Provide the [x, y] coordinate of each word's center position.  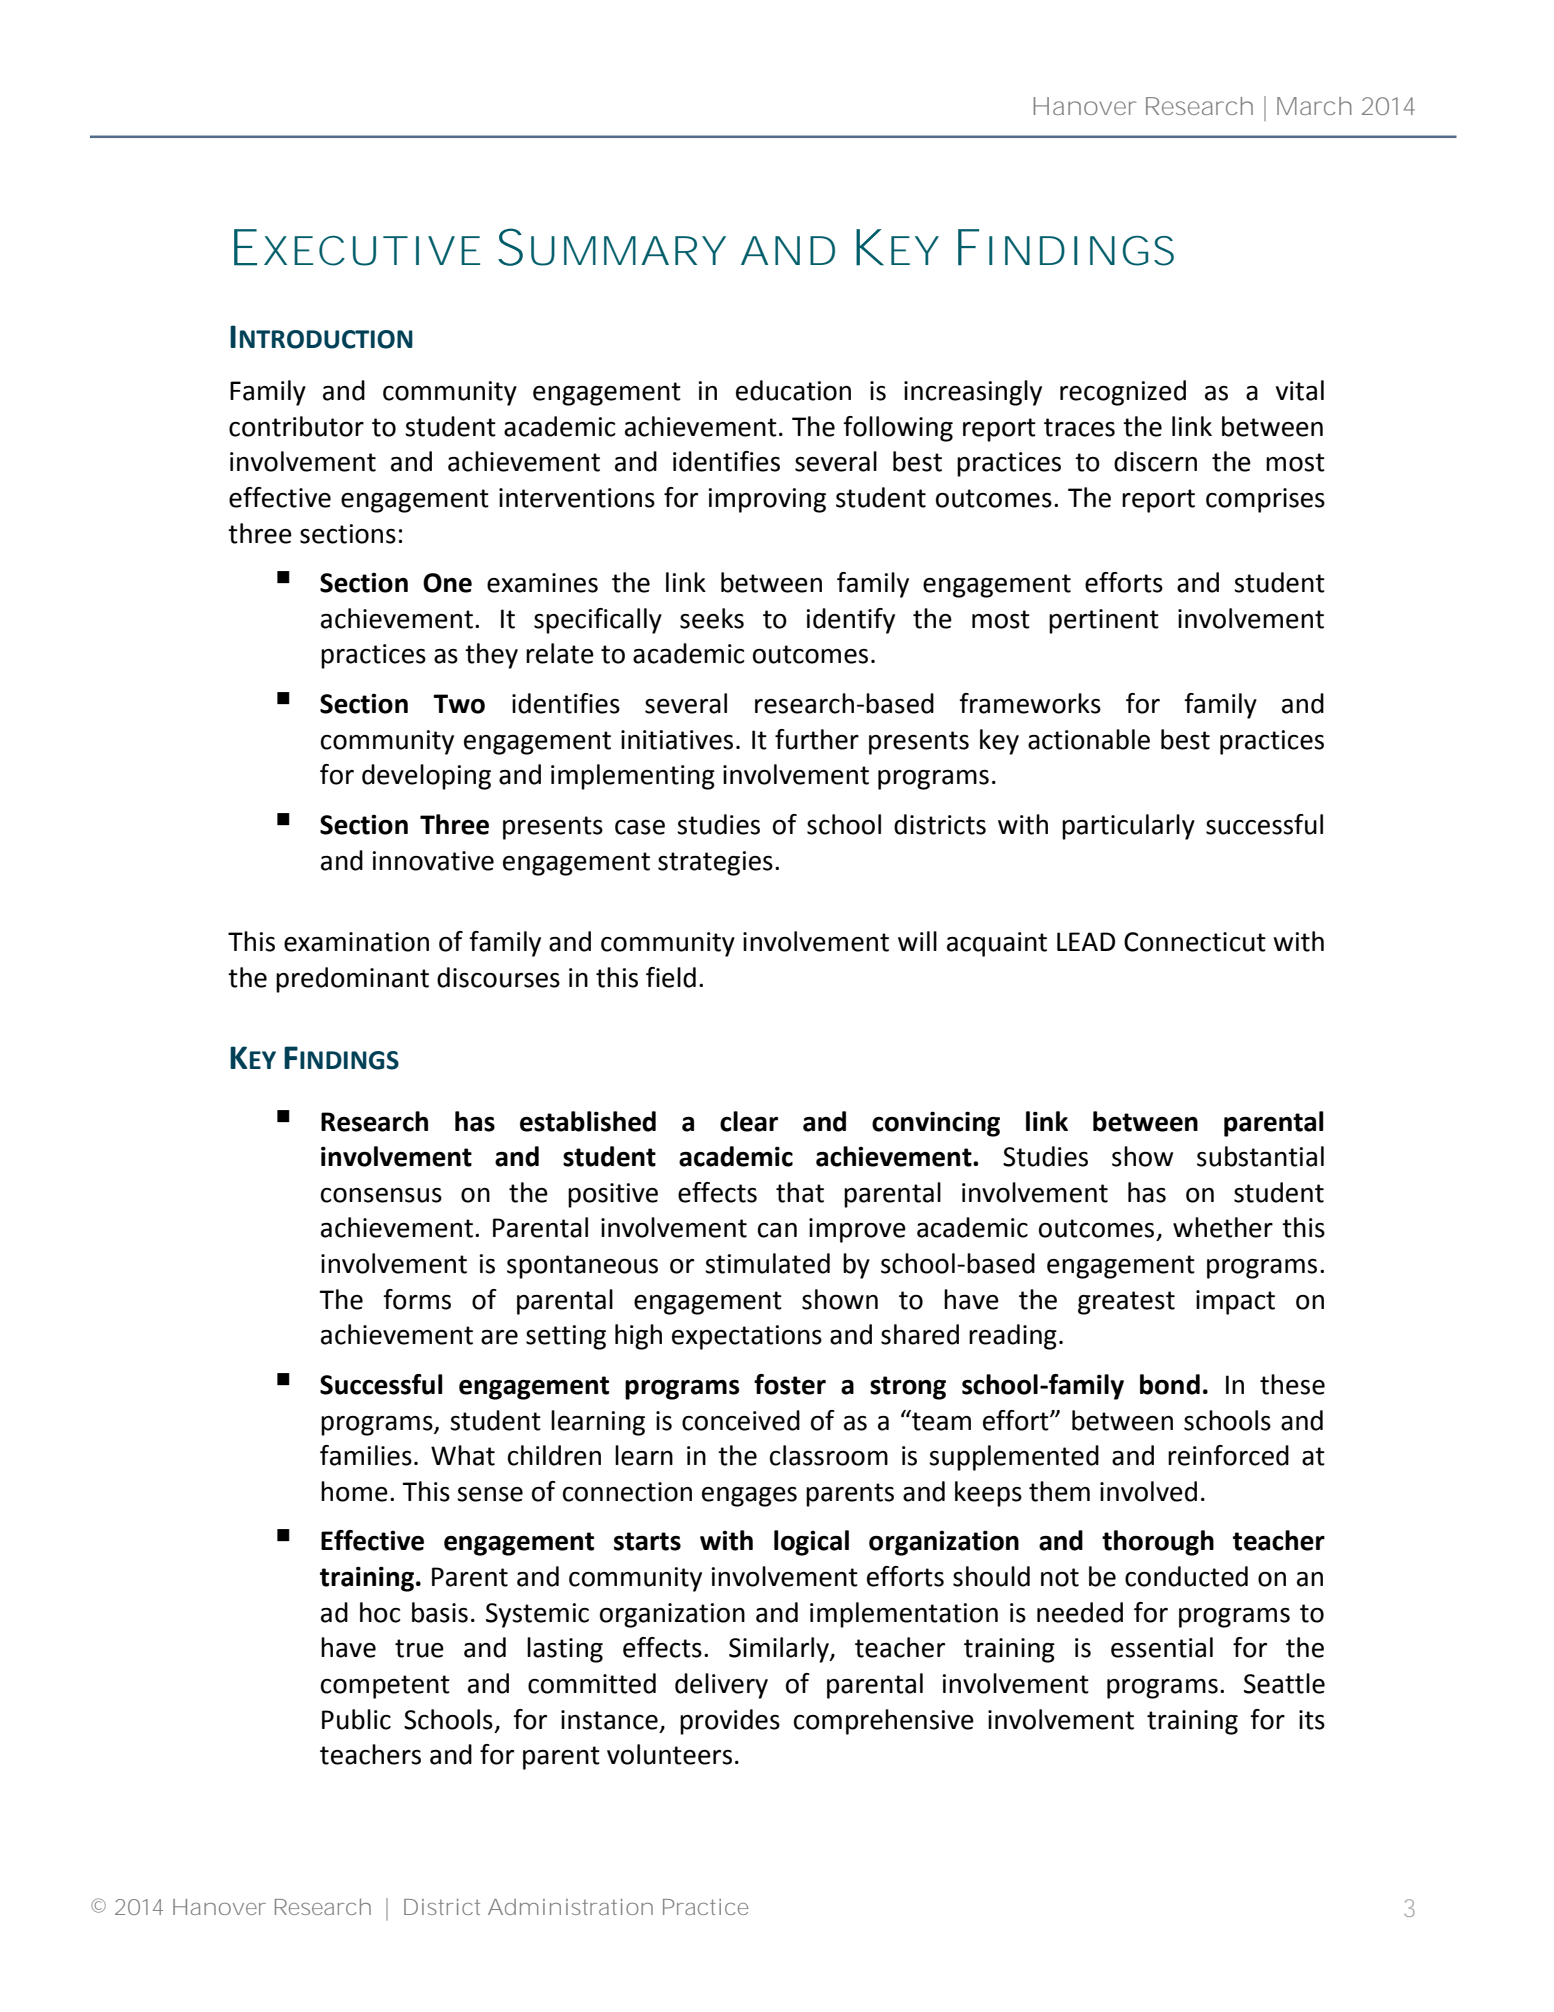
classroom [829, 1455]
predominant [352, 980]
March [1314, 106]
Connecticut [1195, 942]
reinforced [1228, 1455]
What [463, 1455]
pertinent [1104, 621]
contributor [296, 426]
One [447, 583]
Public [356, 1719]
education [793, 390]
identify [851, 621]
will [917, 941]
